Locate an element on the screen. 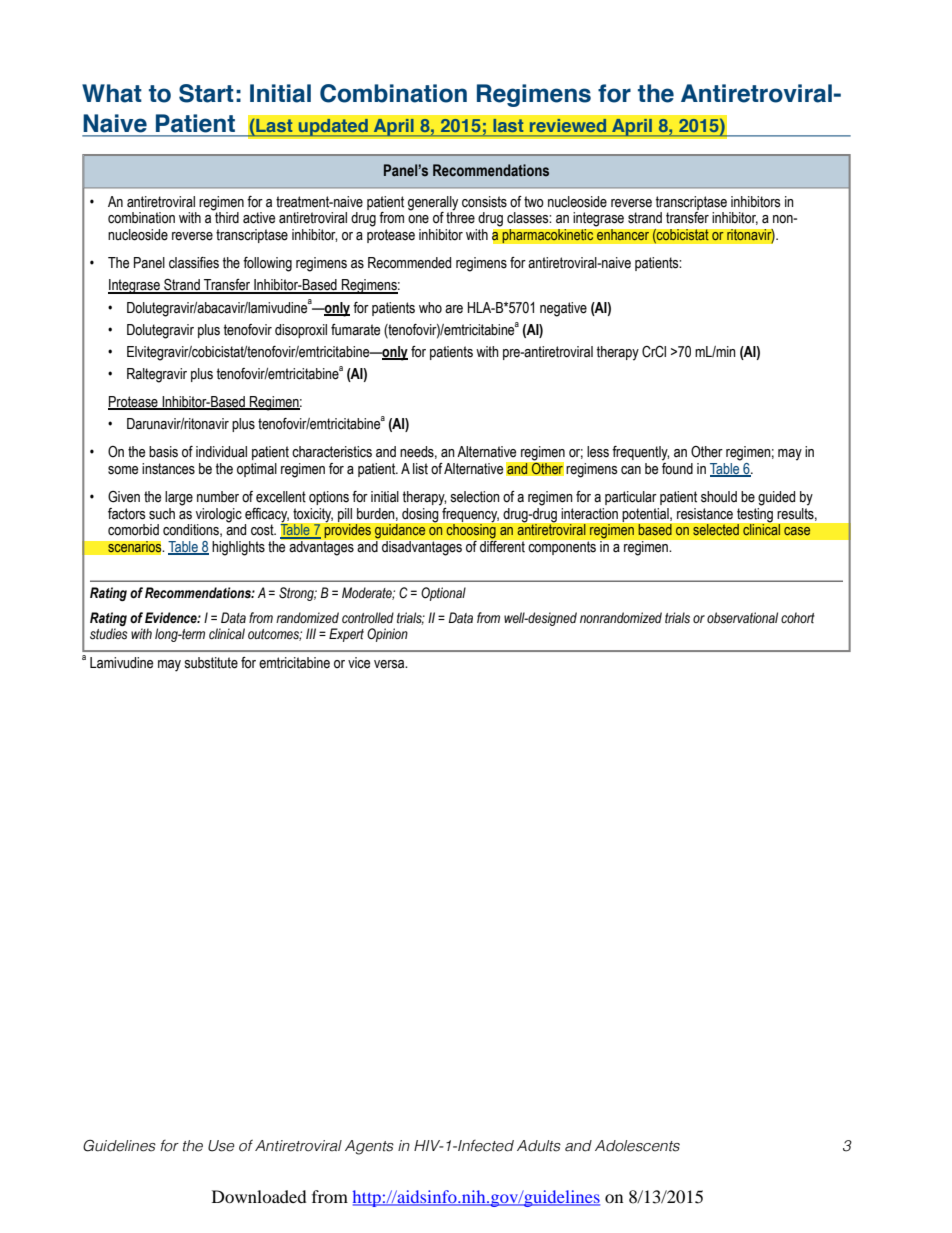 The height and width of the screenshot is (1233, 952). versa is located at coordinates (390, 664).
